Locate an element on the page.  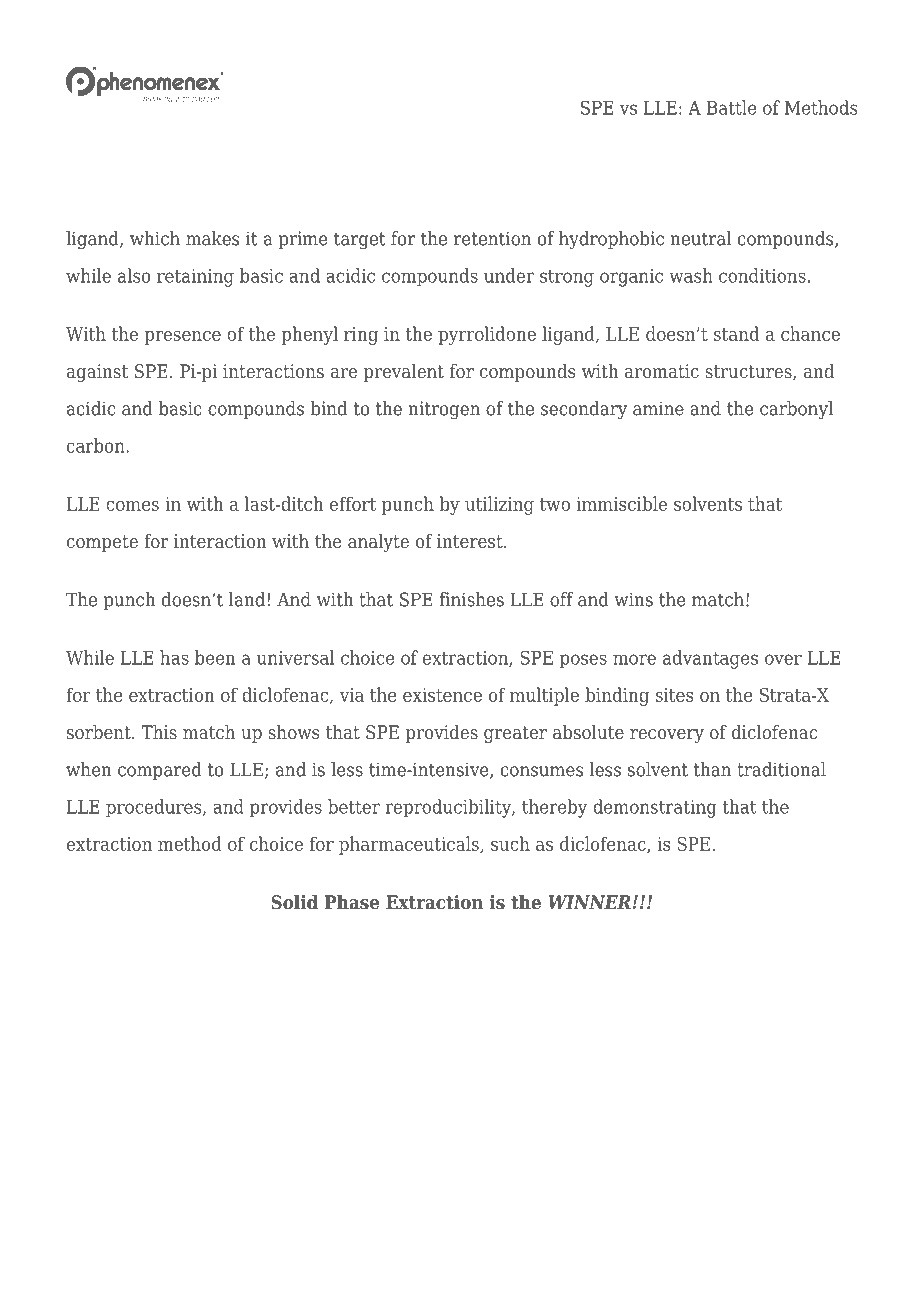
been is located at coordinates (215, 657).
